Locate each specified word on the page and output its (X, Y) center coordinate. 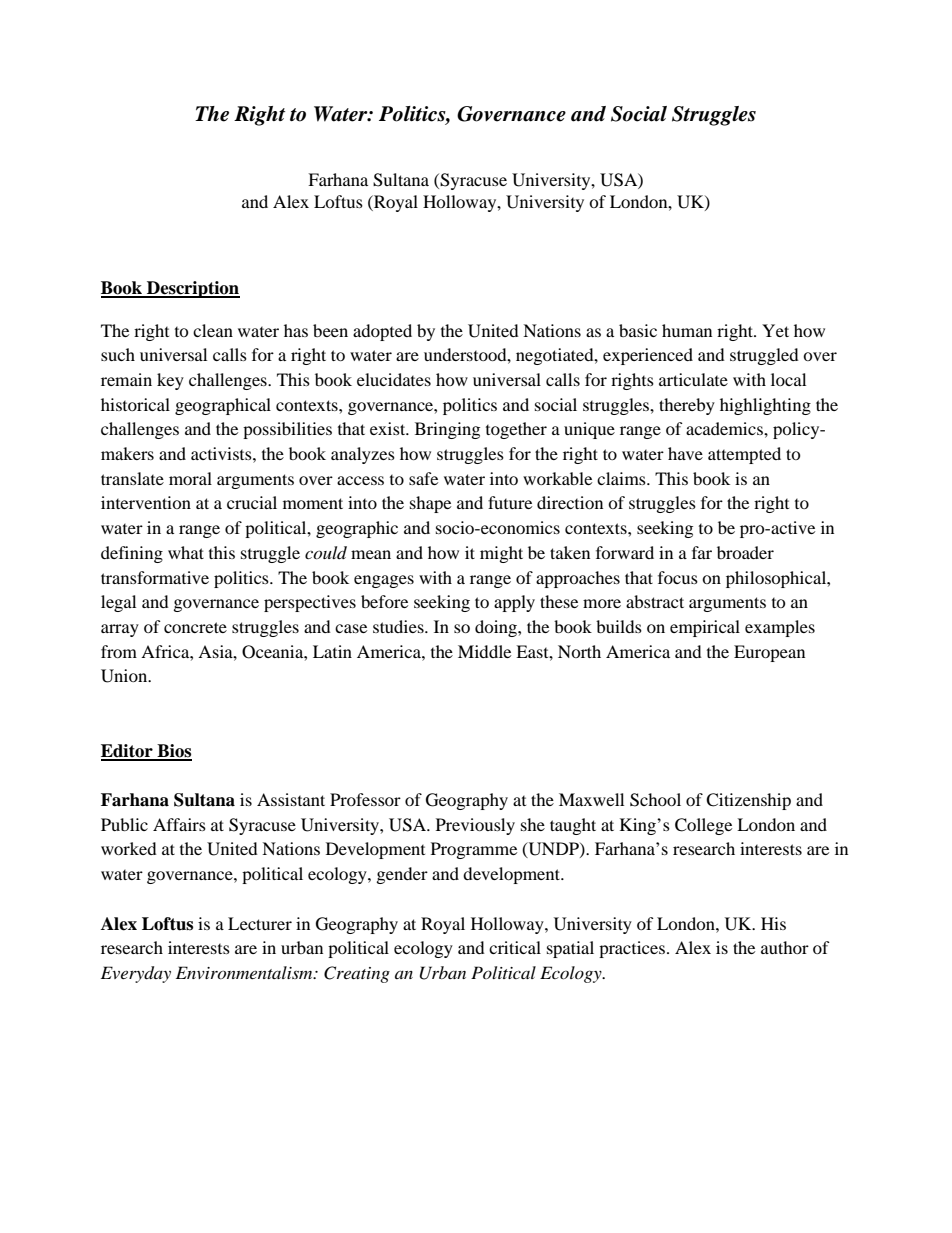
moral (190, 478)
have (685, 453)
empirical (705, 628)
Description (192, 289)
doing (497, 628)
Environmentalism (245, 972)
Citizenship (748, 801)
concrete (195, 627)
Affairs (179, 824)
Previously (475, 826)
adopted (382, 332)
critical (515, 947)
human (687, 330)
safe (423, 478)
